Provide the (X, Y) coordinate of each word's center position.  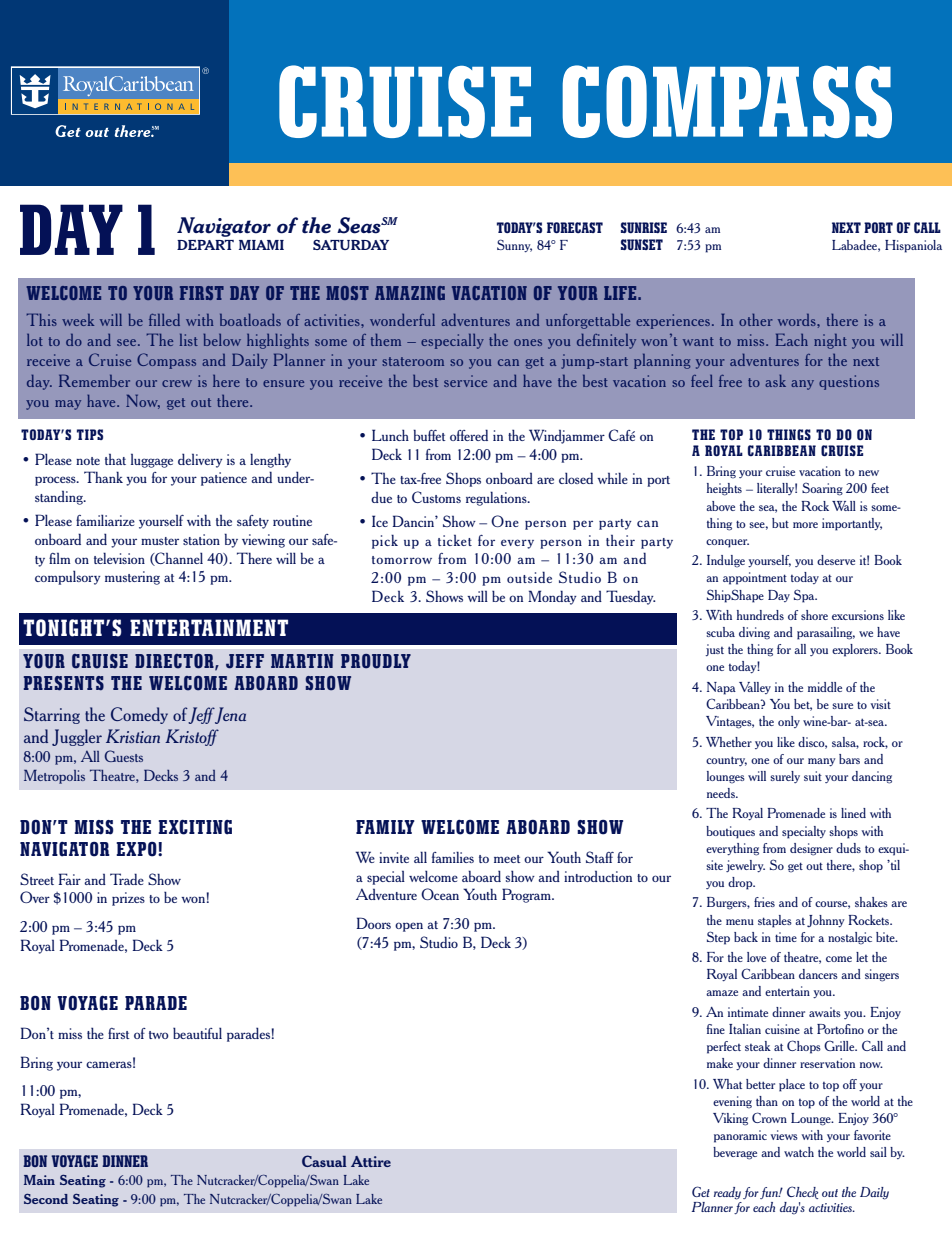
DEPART (205, 245)
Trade (127, 879)
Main (39, 1180)
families (453, 857)
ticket (455, 540)
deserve (836, 560)
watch (799, 1152)
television (119, 558)
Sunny (514, 245)
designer (811, 849)
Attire (371, 1161)
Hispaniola (913, 246)
